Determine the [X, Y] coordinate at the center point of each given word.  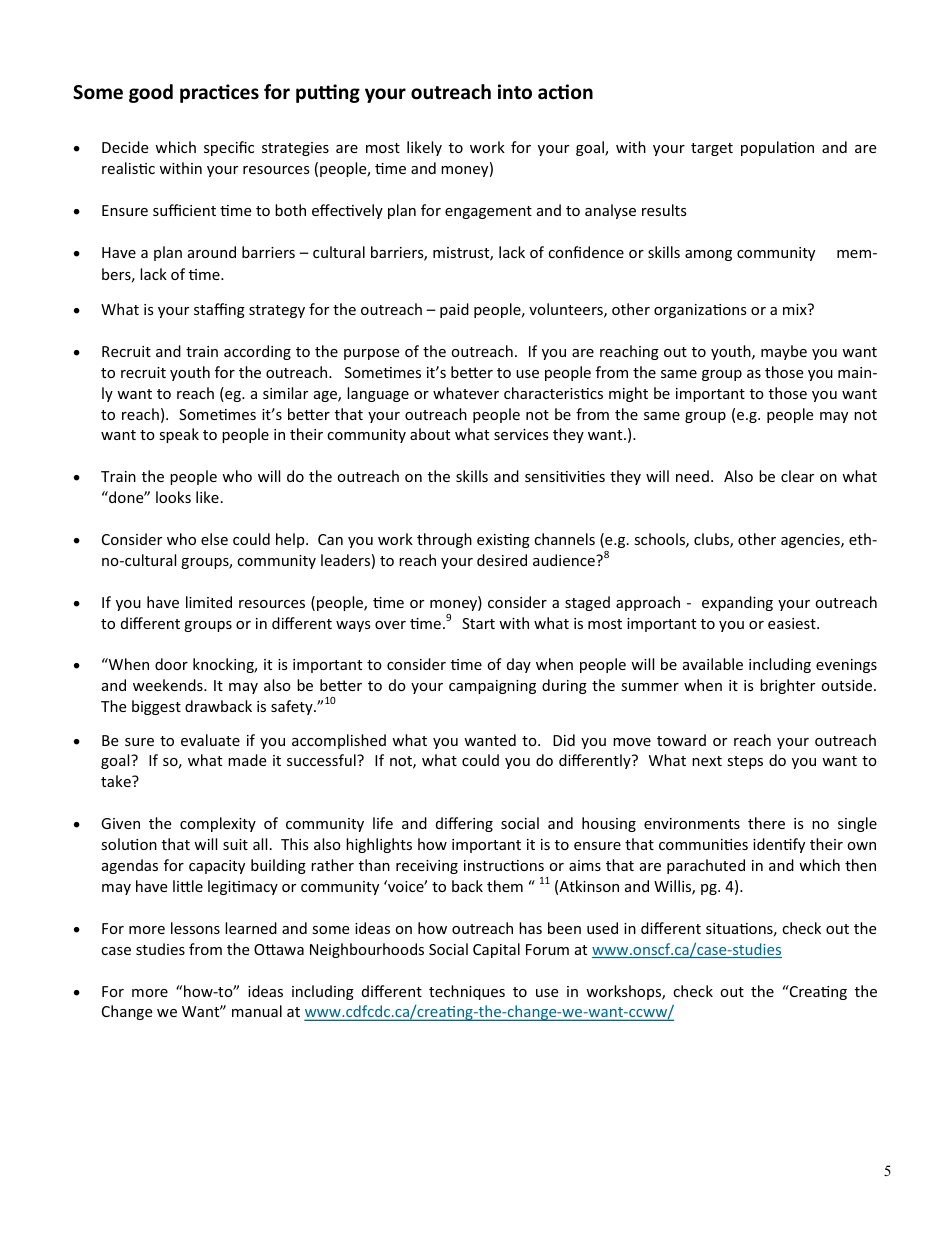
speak [179, 435]
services [521, 434]
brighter [787, 686]
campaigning [492, 687]
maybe [784, 352]
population [777, 148]
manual [257, 1011]
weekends [169, 685]
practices [219, 93]
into [515, 92]
